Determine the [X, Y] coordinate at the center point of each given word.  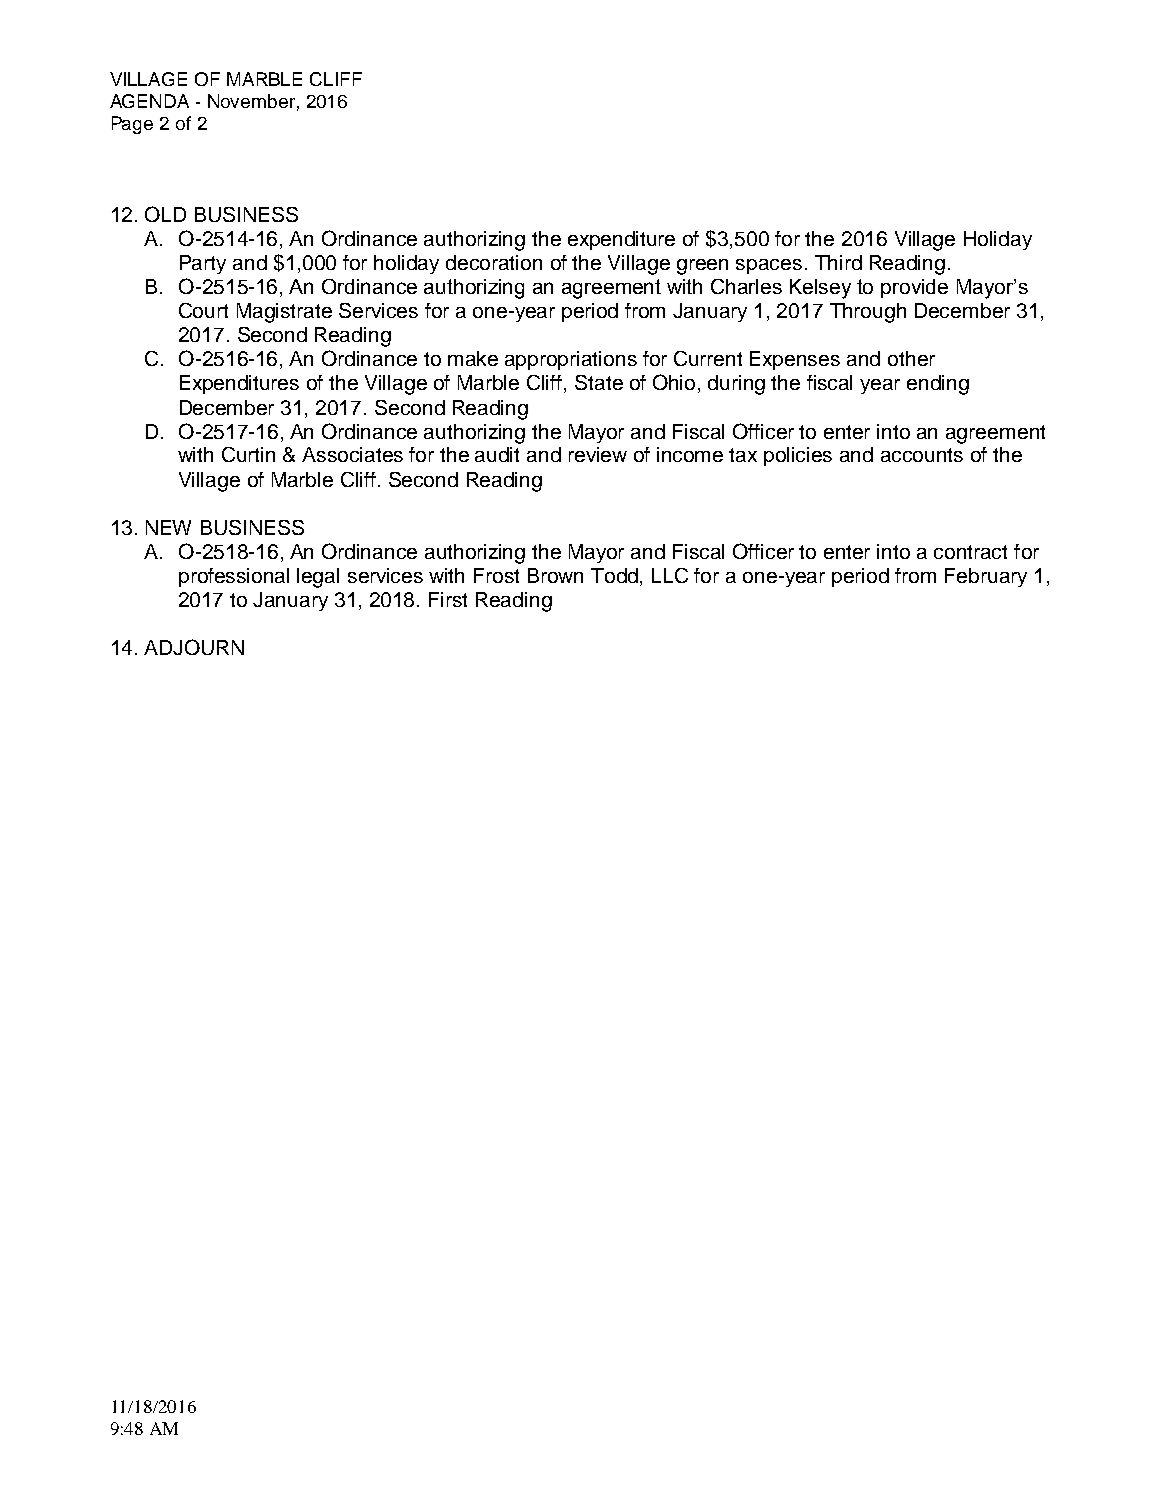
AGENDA [149, 101]
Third [838, 262]
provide [914, 288]
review [598, 454]
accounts [922, 455]
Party [203, 264]
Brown [555, 575]
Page [132, 125]
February [986, 577]
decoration [494, 262]
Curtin [248, 454]
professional [234, 577]
